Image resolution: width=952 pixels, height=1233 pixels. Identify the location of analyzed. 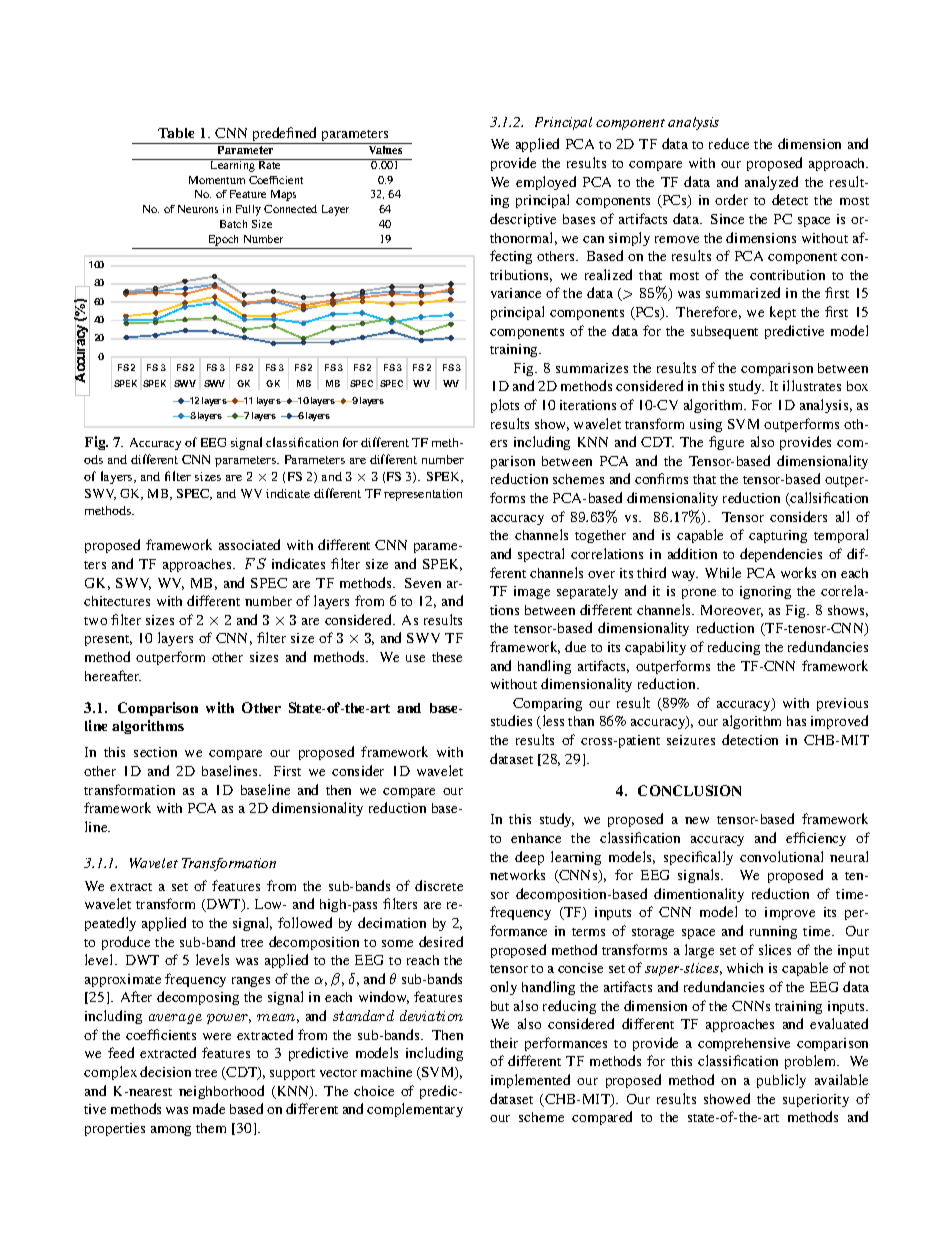
(771, 183).
